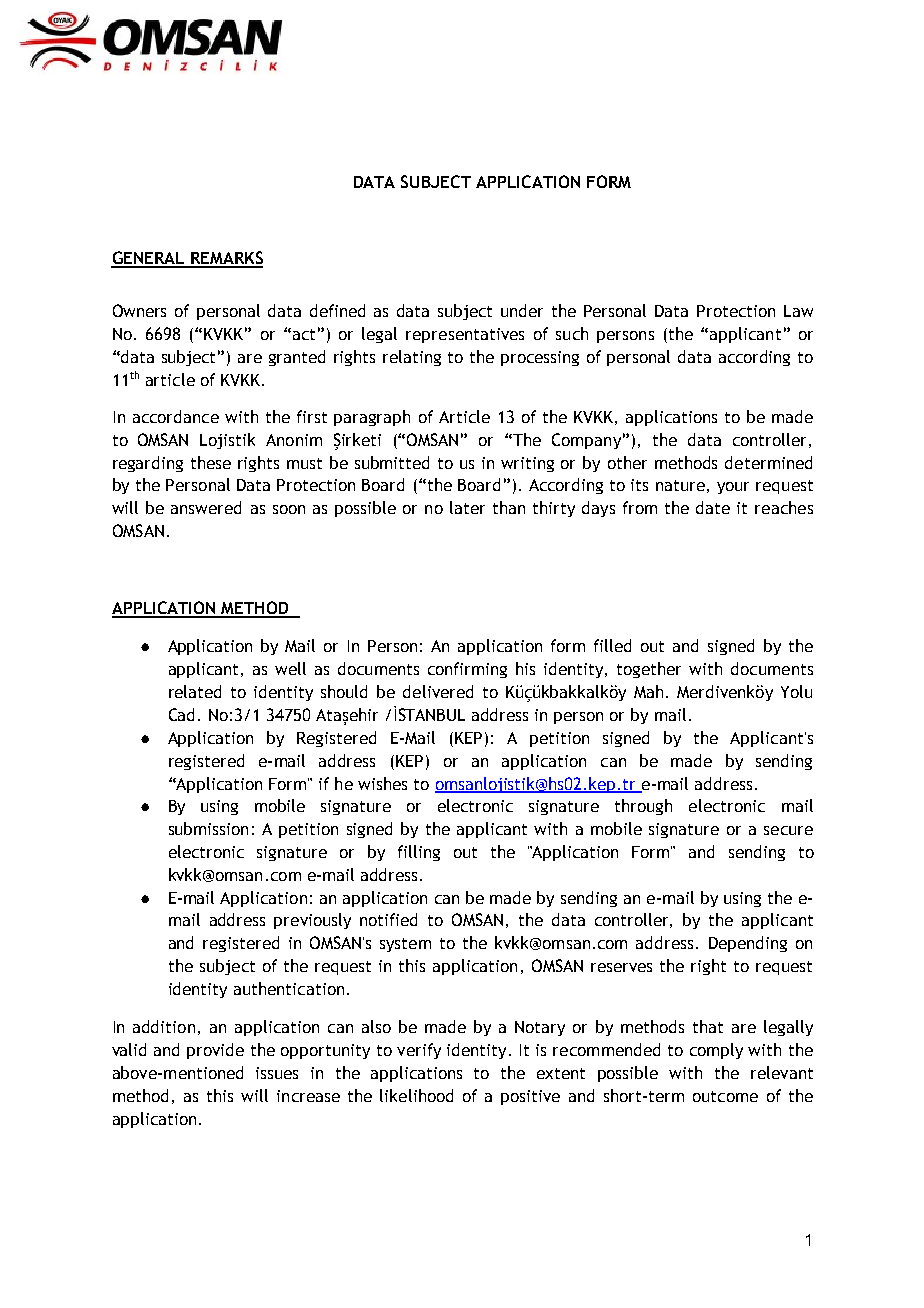  What do you see at coordinates (467, 670) in the screenshot?
I see `confirming` at bounding box center [467, 670].
